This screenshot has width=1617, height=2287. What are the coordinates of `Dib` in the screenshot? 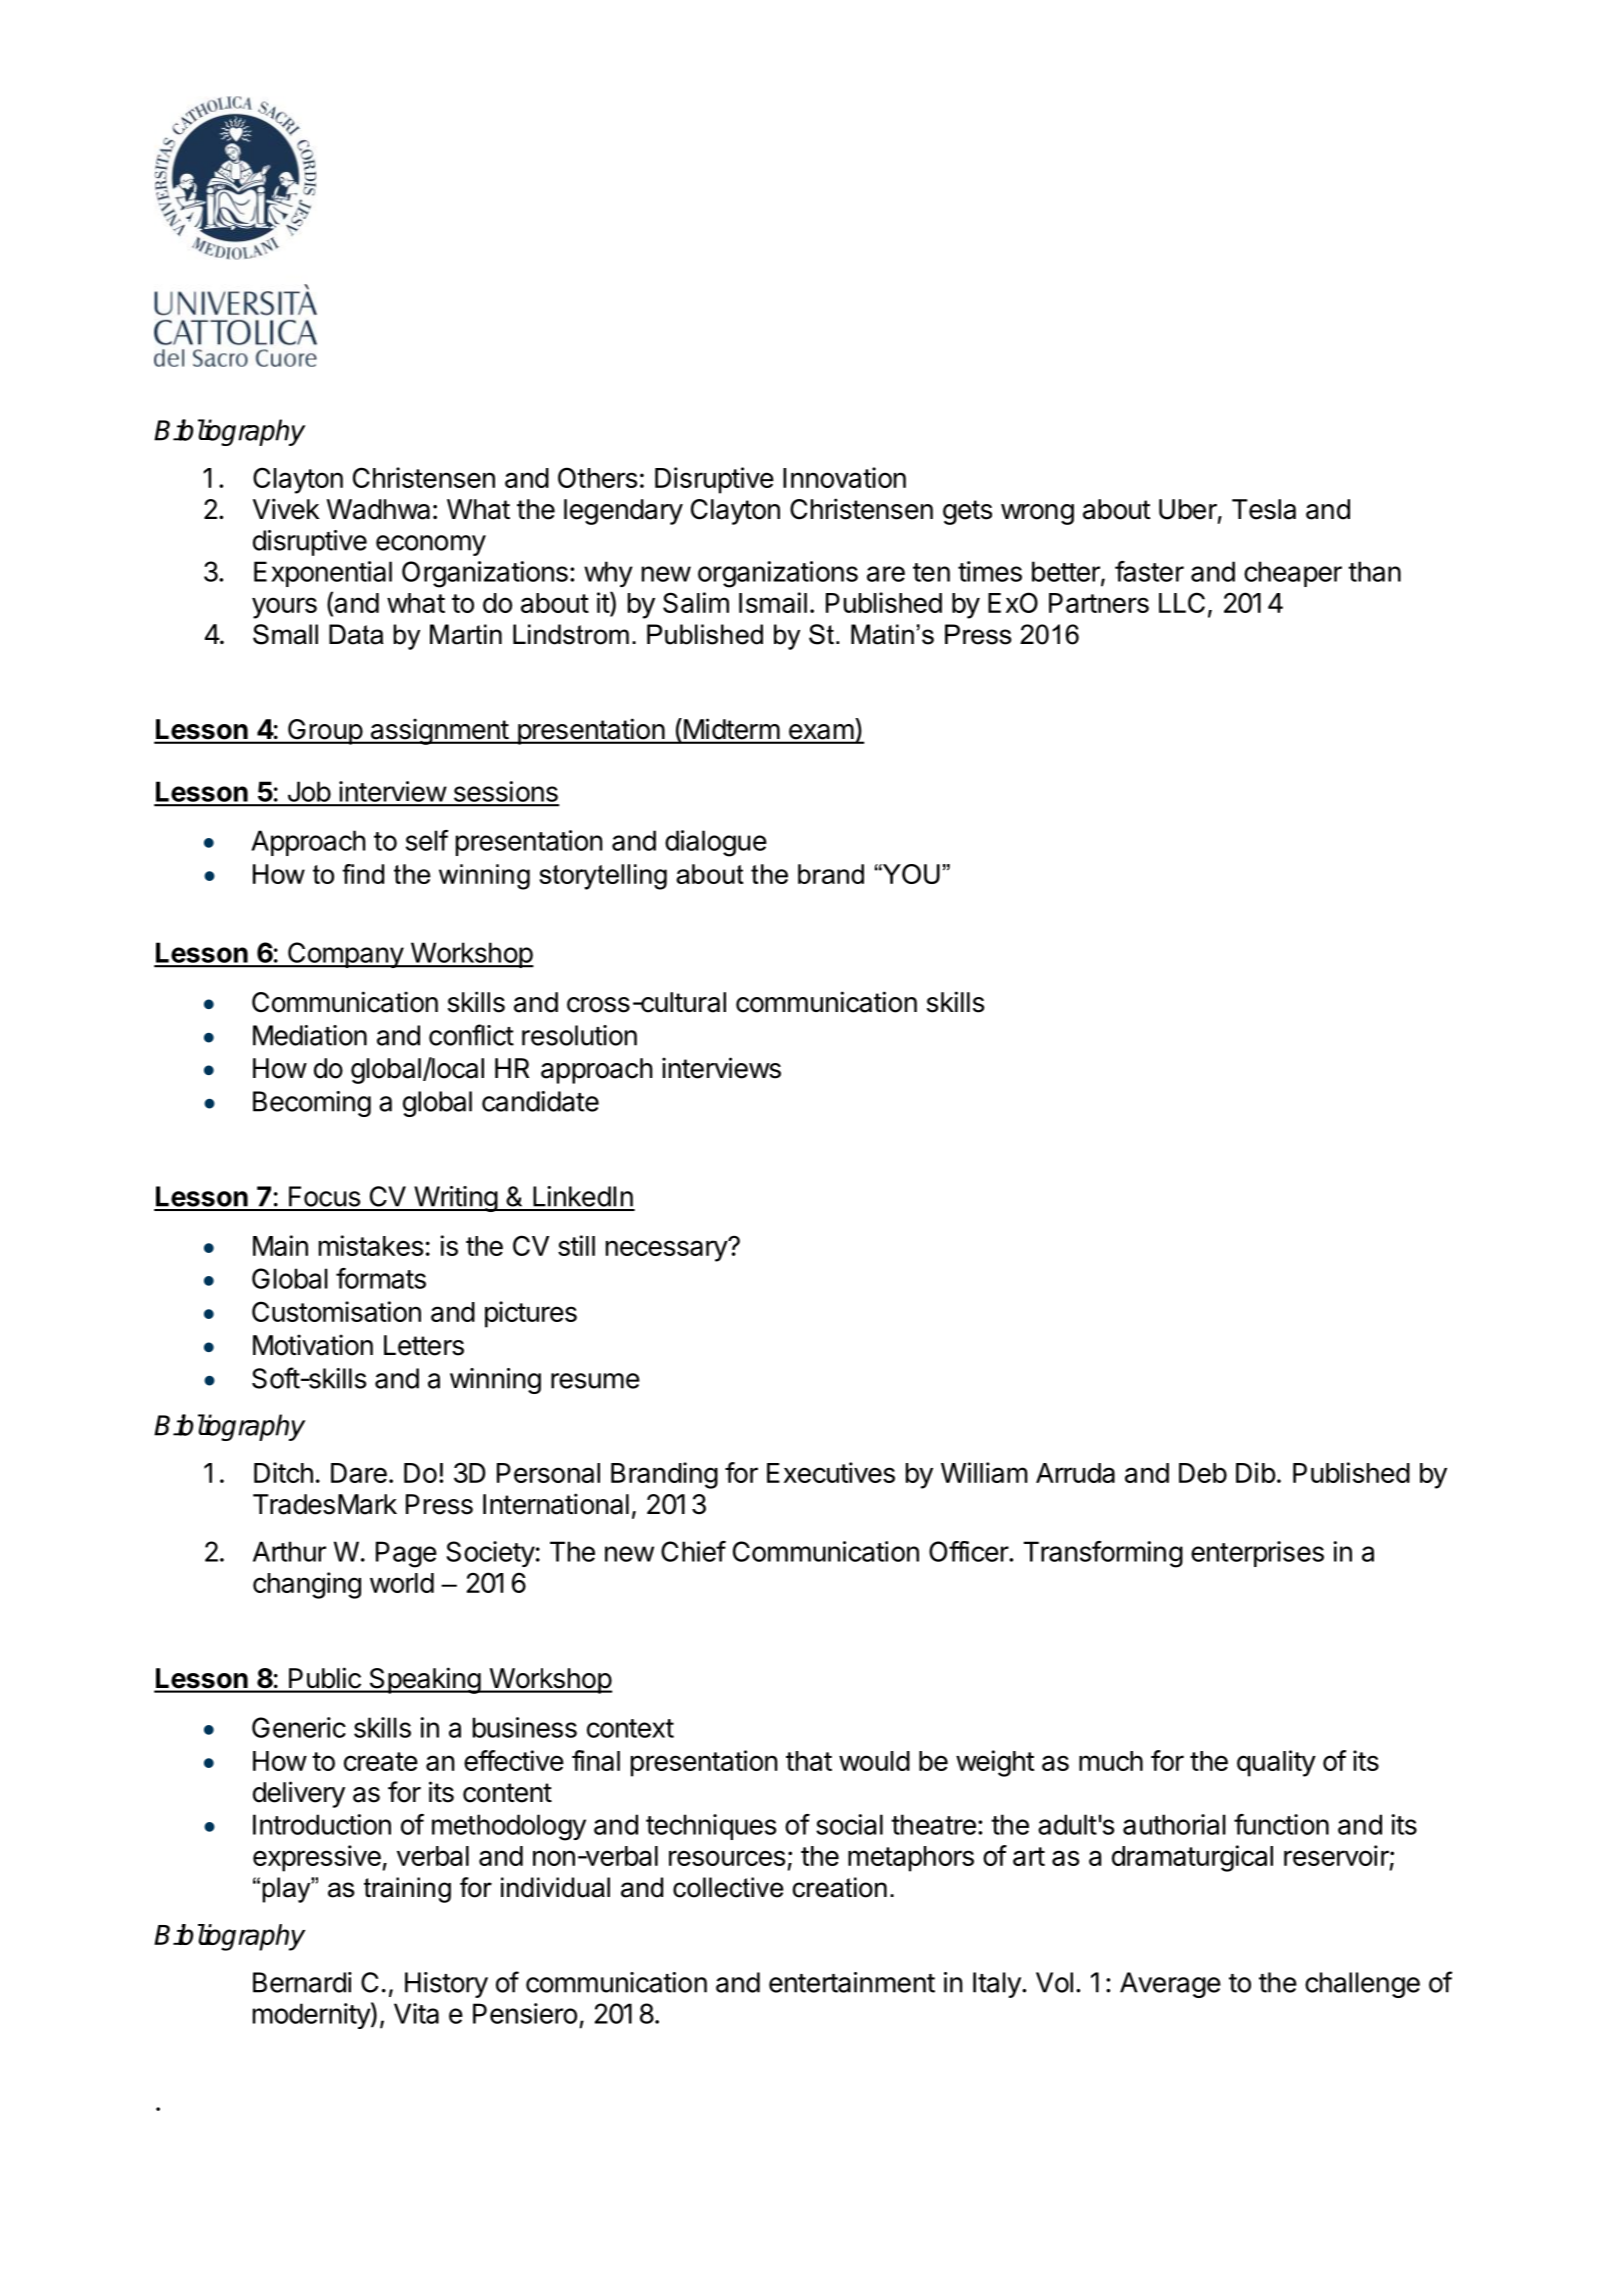 It's located at (1256, 1472).
